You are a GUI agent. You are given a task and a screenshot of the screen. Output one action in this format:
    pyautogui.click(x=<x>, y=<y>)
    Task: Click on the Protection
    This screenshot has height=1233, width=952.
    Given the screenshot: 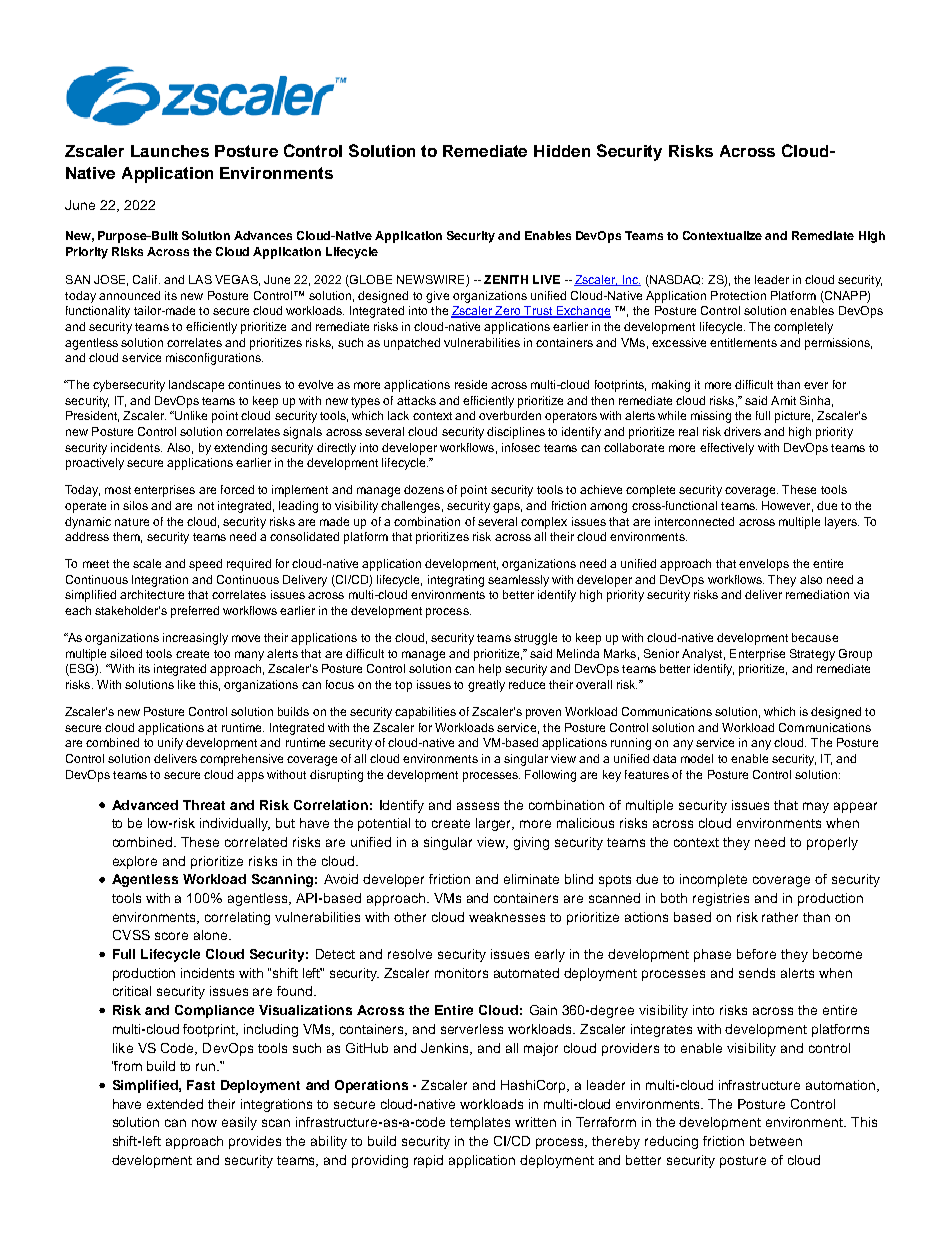 What is the action you would take?
    pyautogui.click(x=738, y=295)
